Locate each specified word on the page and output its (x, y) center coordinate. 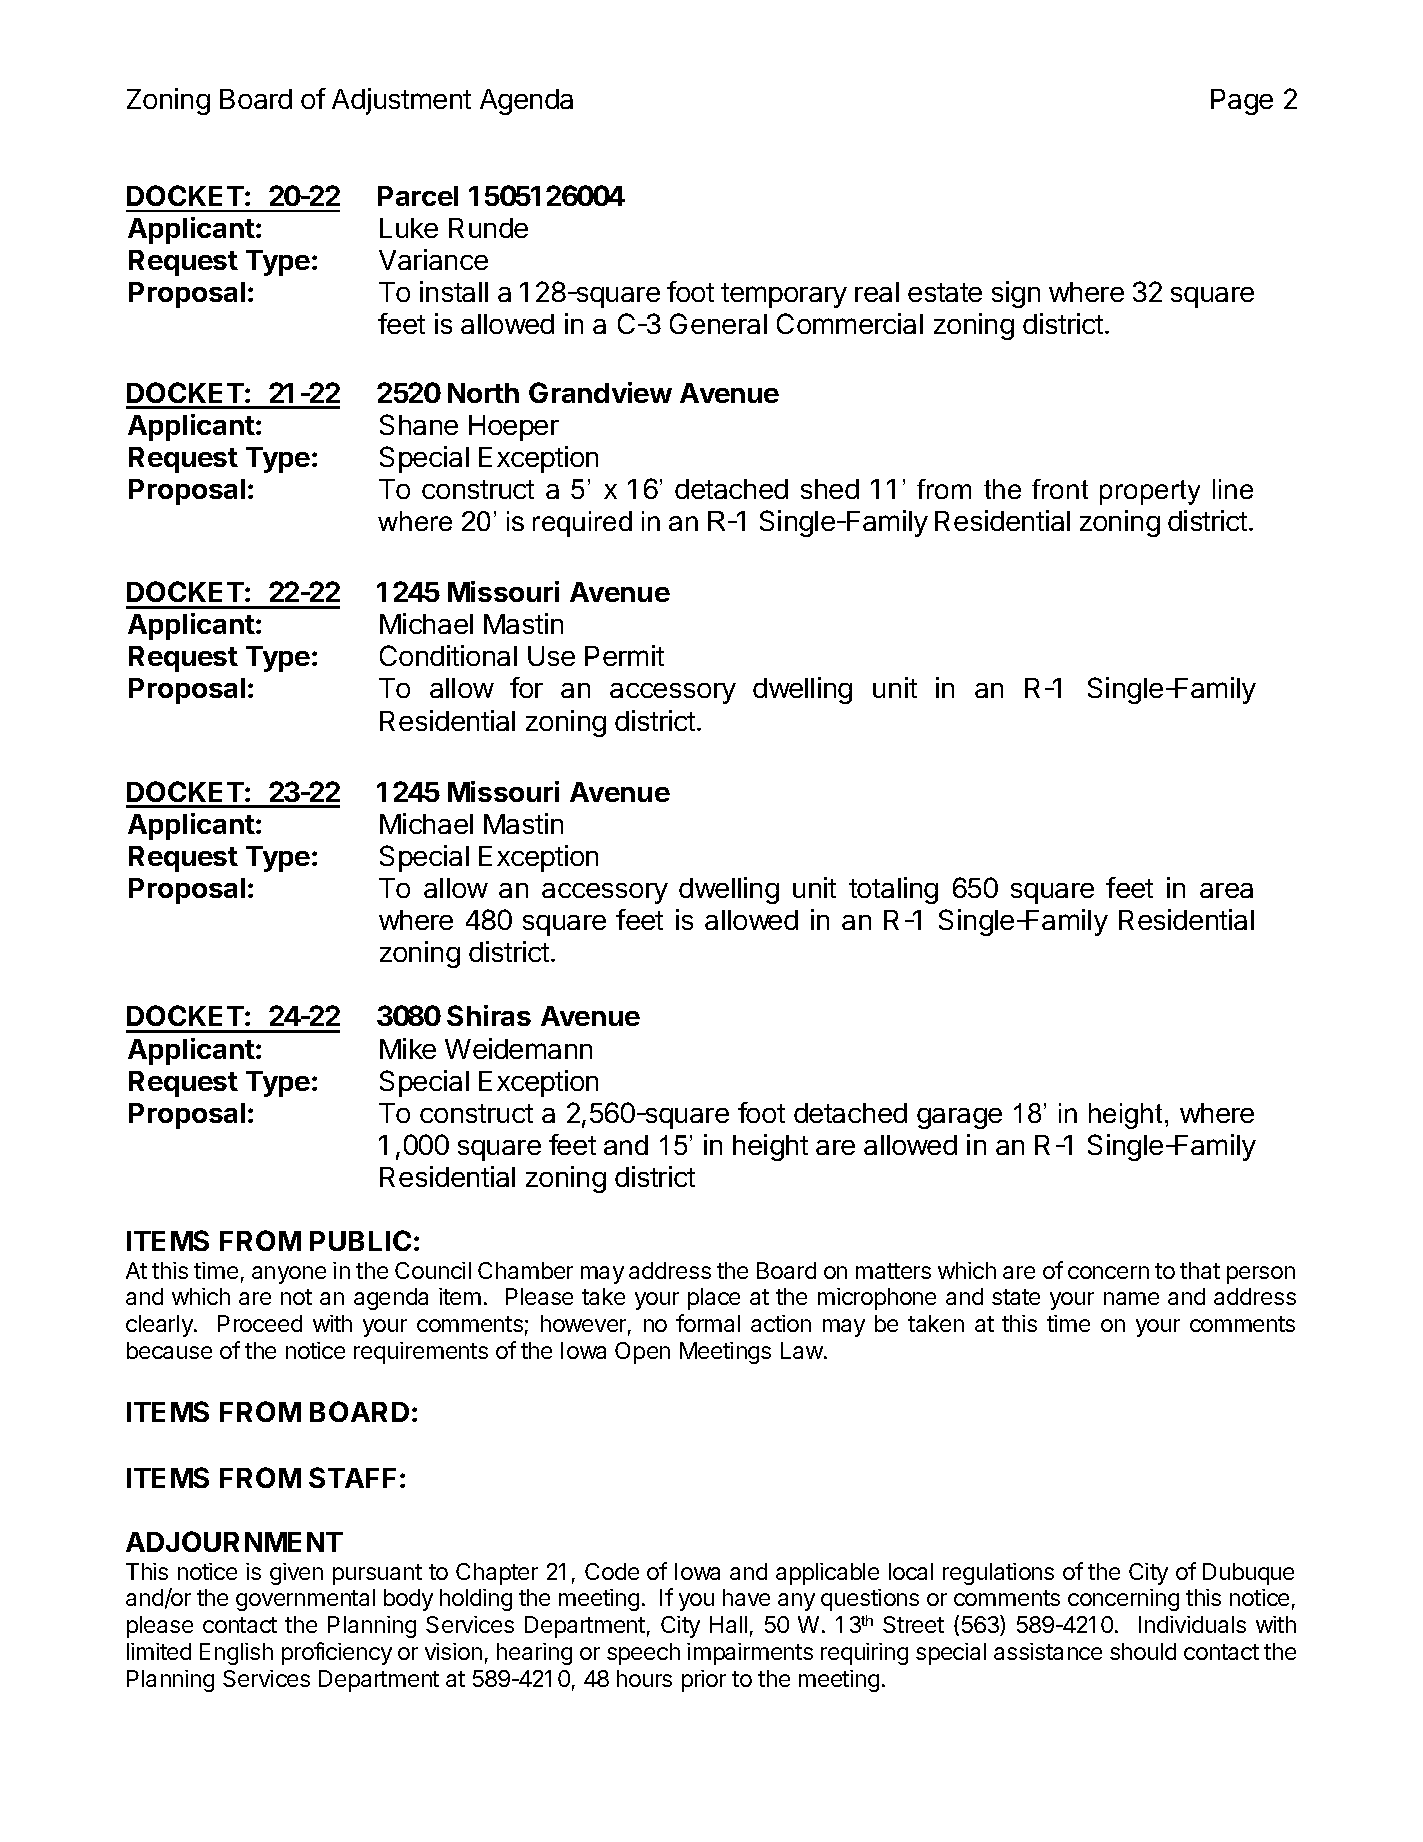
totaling (893, 890)
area (1226, 890)
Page (1242, 102)
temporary (784, 295)
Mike (408, 1048)
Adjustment (401, 101)
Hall (728, 1624)
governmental (305, 1600)
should (1143, 1651)
